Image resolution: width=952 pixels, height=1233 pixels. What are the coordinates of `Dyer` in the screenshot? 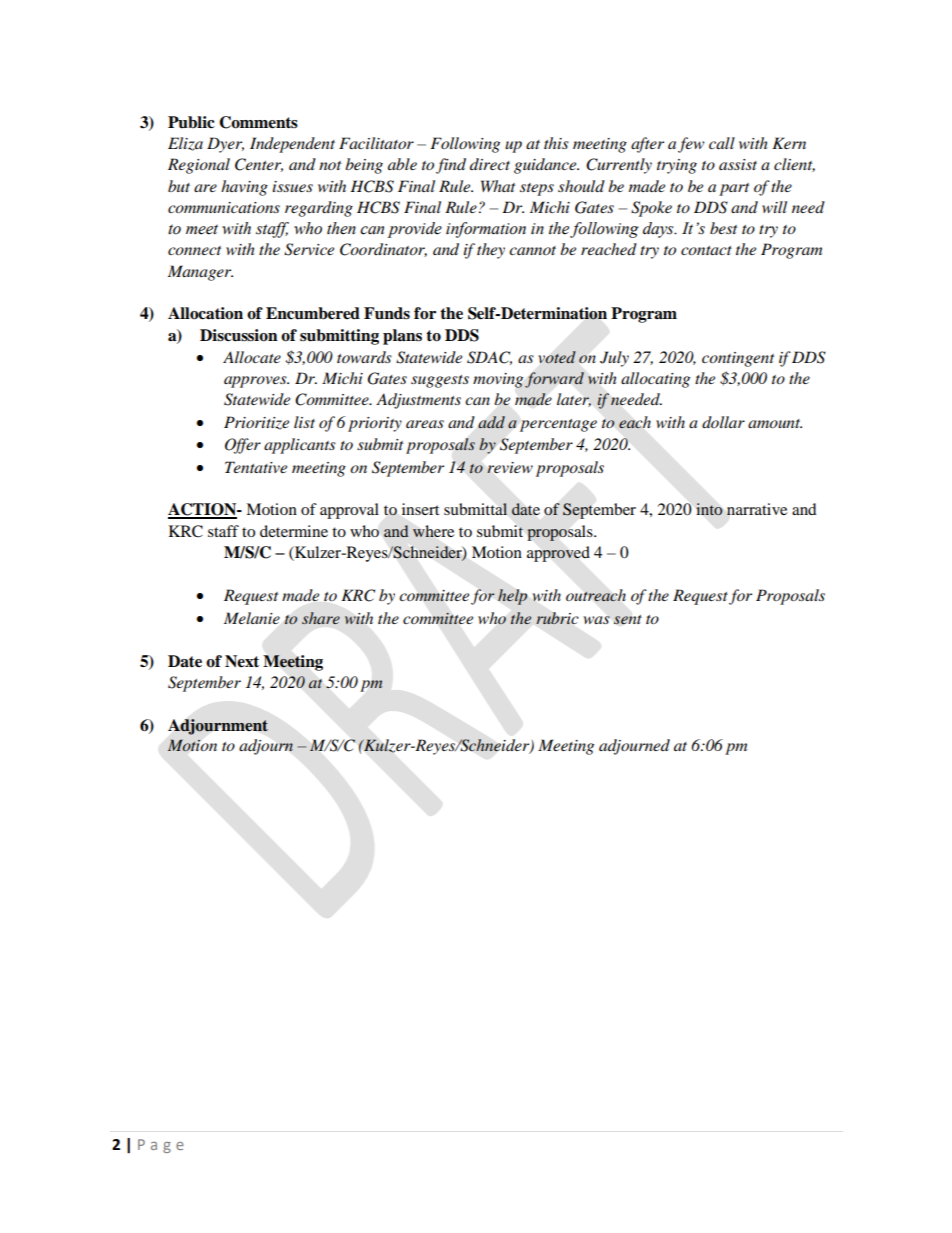 It's located at (225, 145).
